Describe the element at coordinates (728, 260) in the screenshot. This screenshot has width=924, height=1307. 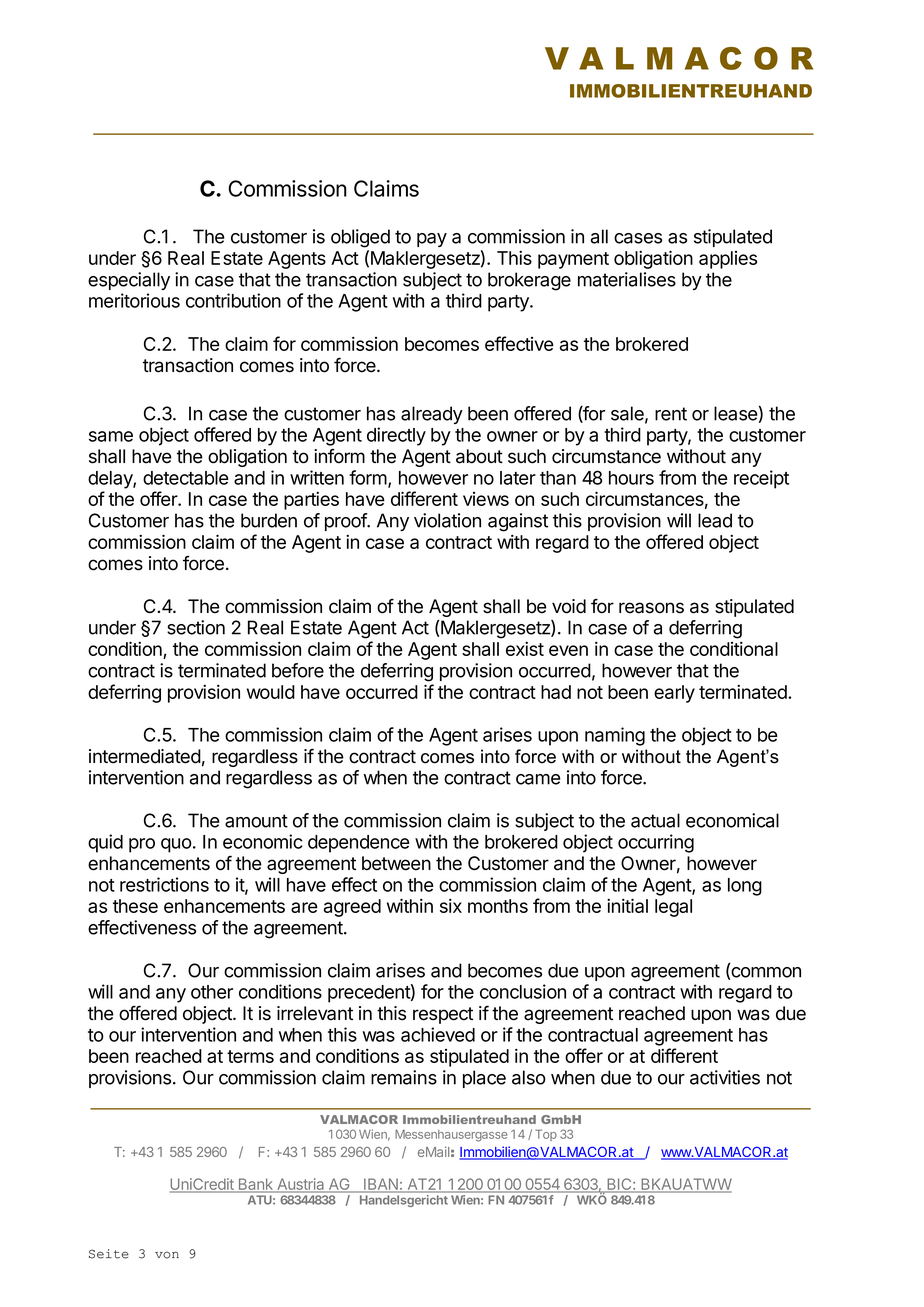
I see `applies` at that location.
